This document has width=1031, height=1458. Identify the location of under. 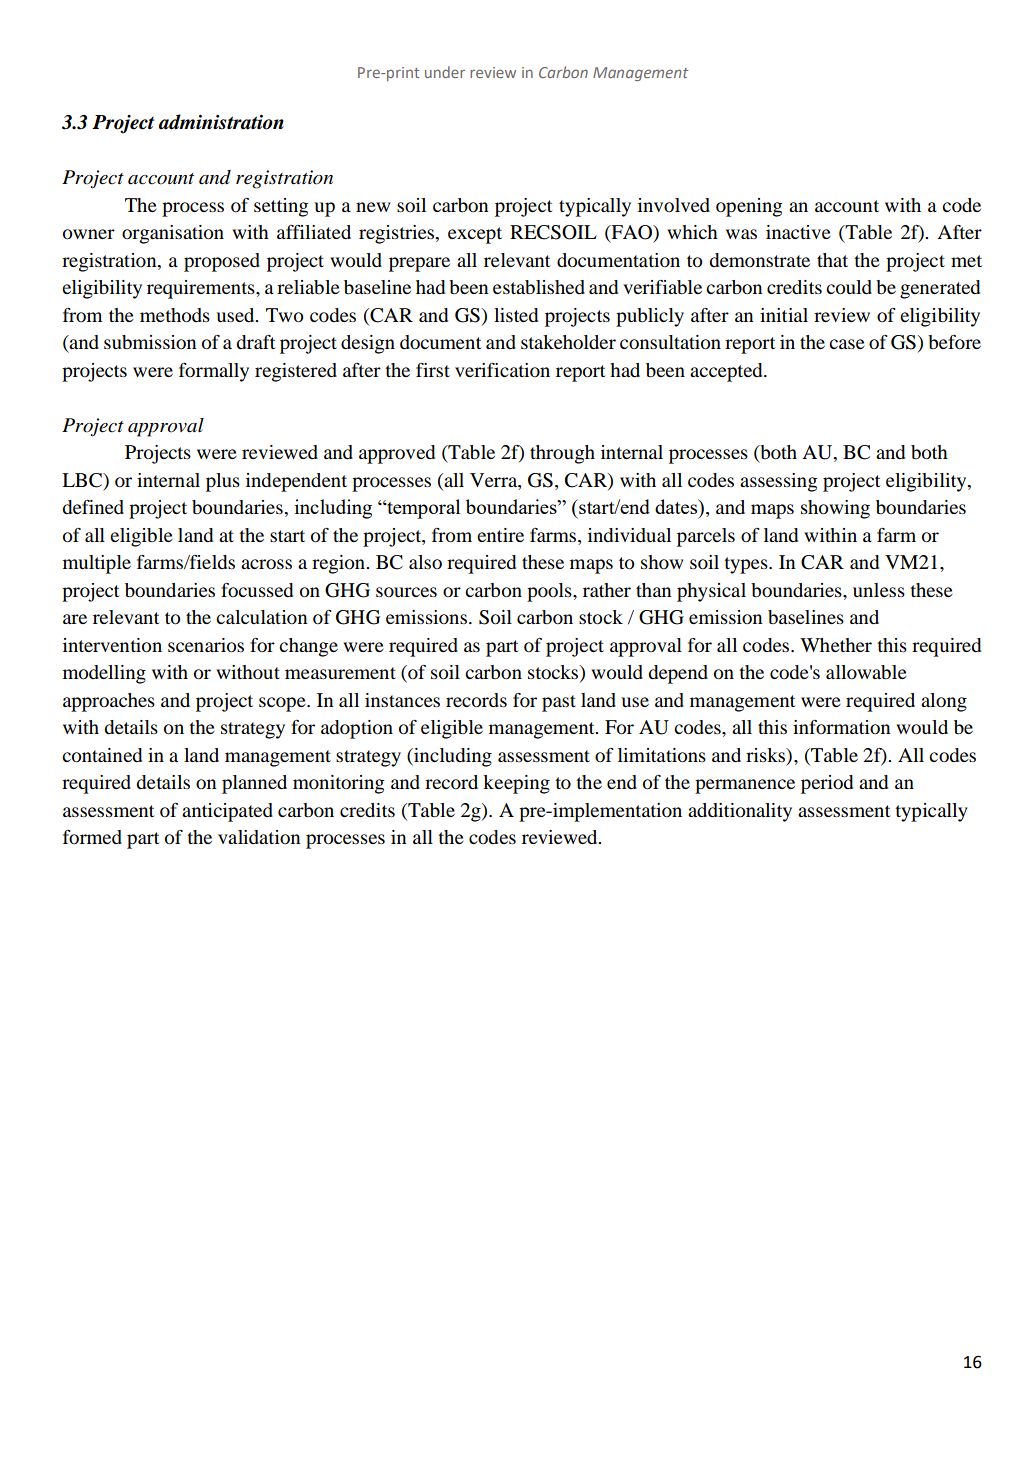
(445, 72).
